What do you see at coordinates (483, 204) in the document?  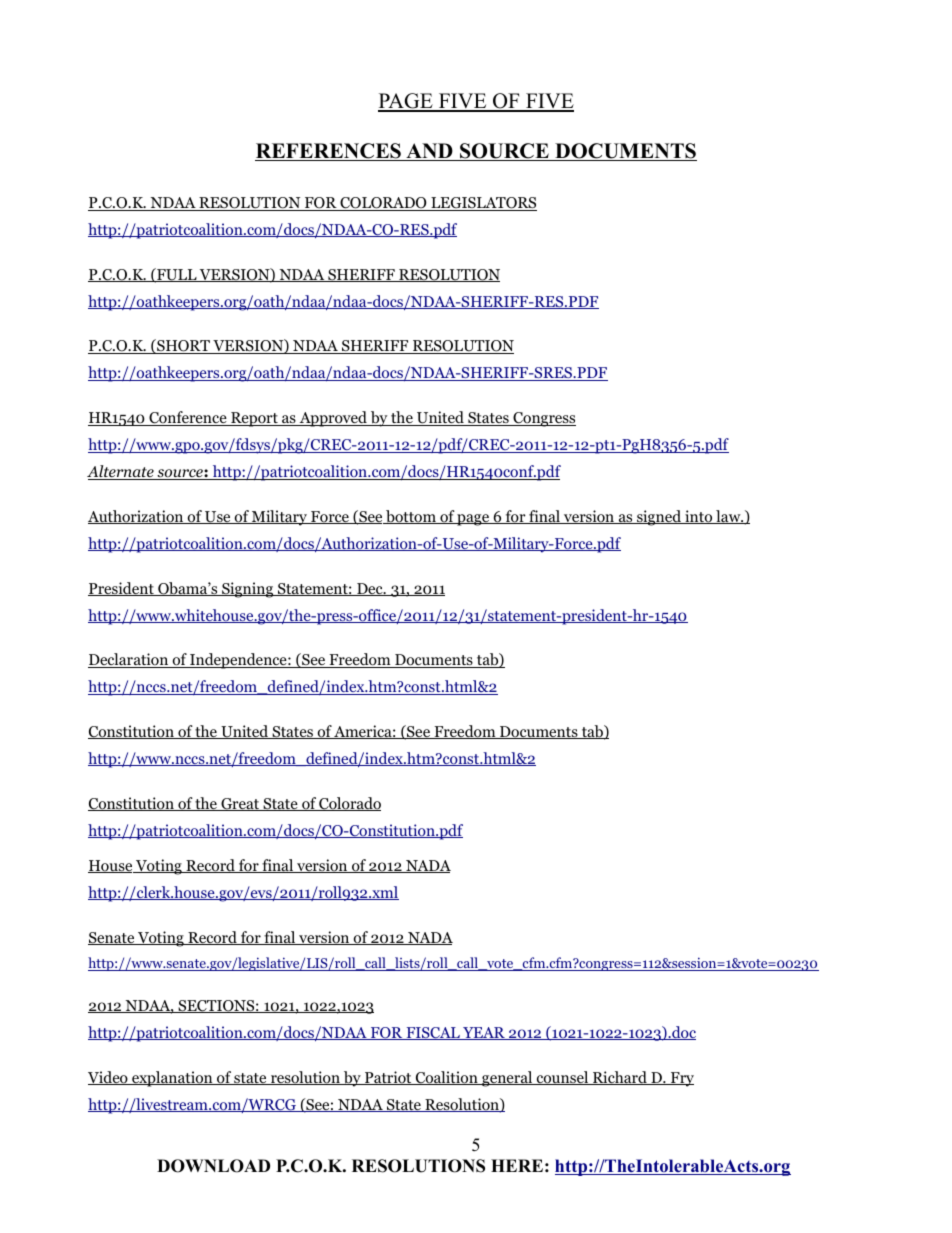 I see `LEGISLATORS` at bounding box center [483, 204].
